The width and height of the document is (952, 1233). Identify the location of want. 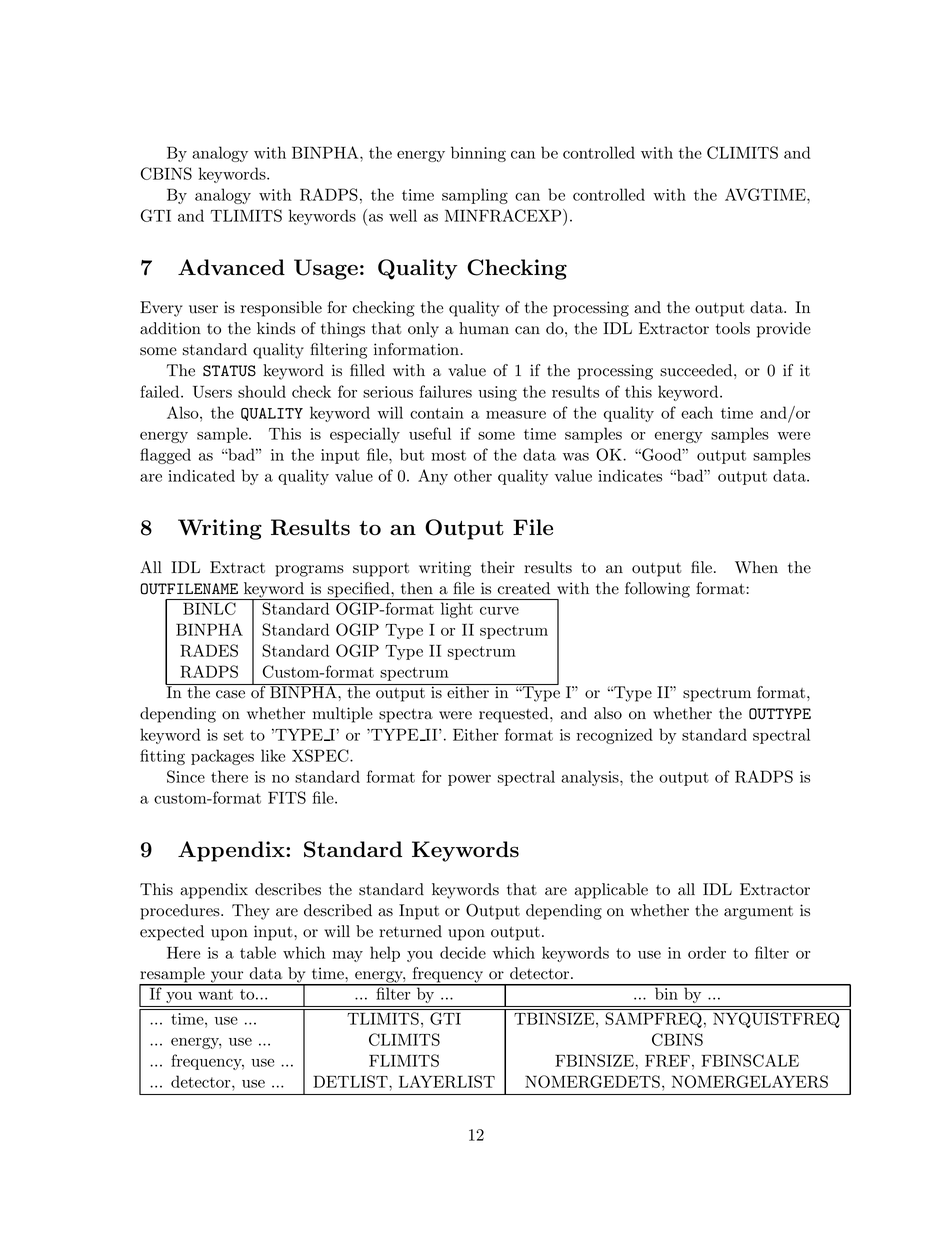
(215, 994).
